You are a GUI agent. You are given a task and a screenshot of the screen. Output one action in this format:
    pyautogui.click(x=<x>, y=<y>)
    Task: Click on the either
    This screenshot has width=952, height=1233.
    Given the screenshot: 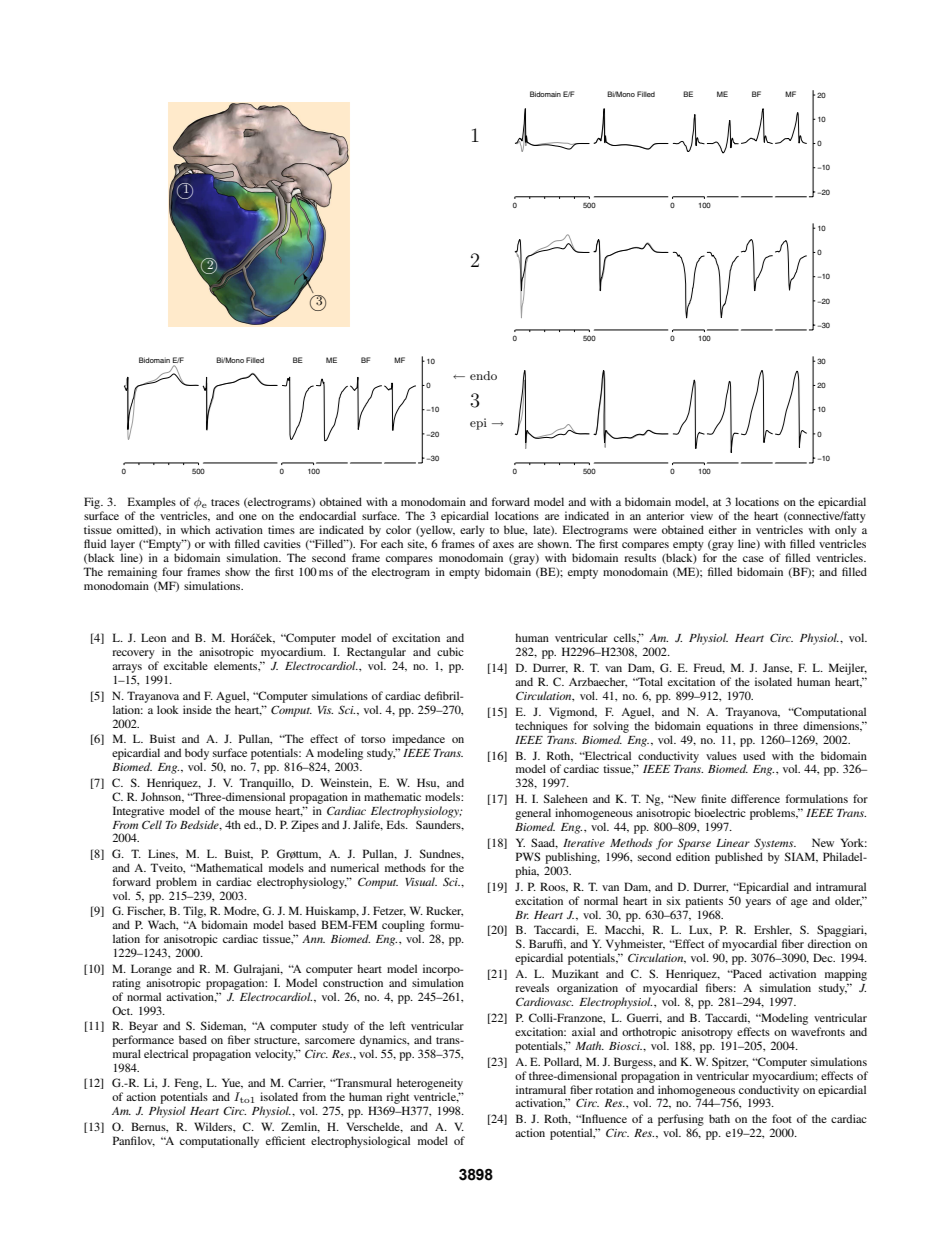 What is the action you would take?
    pyautogui.click(x=723, y=529)
